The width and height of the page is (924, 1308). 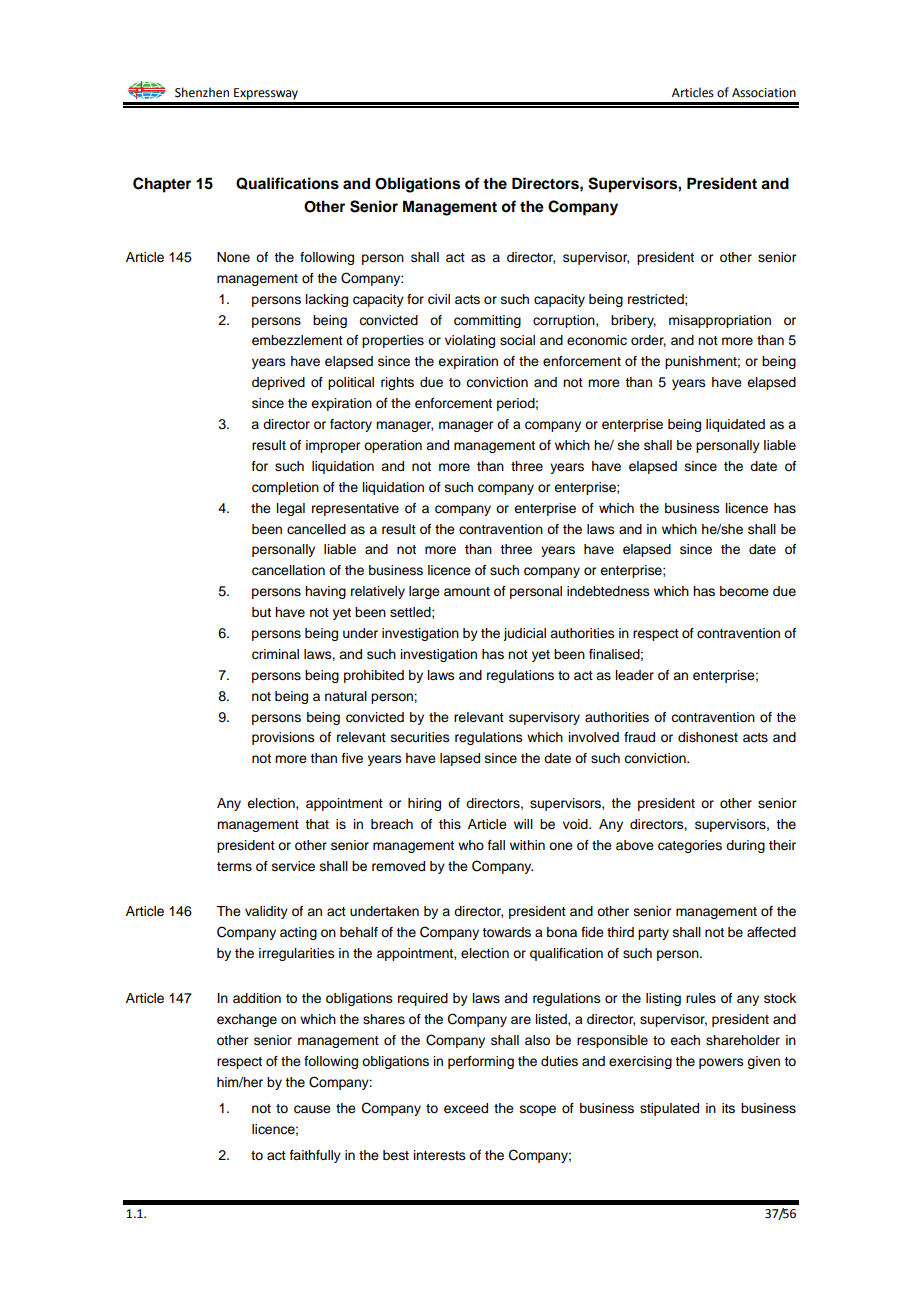 I want to click on civil, so click(x=439, y=299).
